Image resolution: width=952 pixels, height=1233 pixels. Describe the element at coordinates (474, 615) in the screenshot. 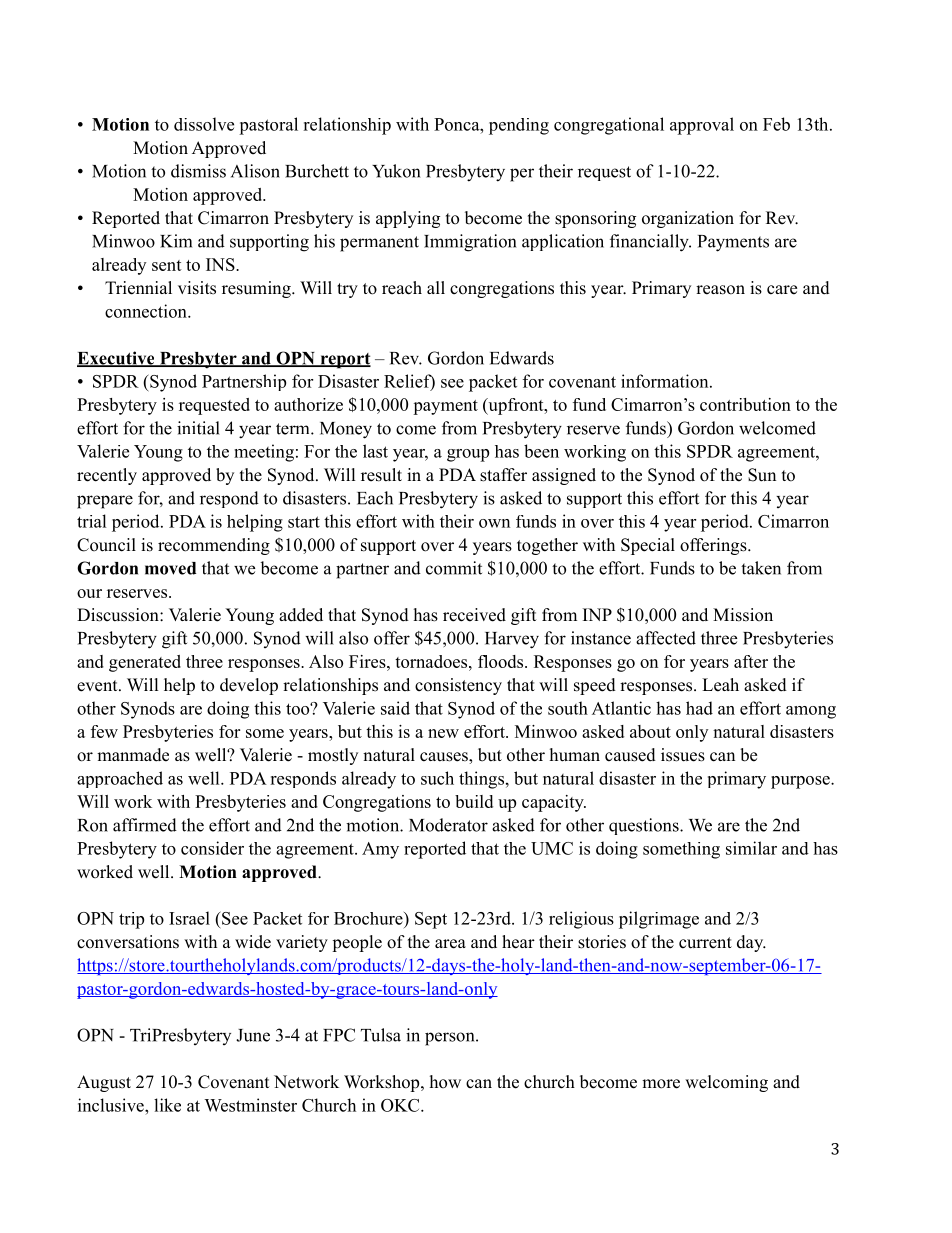

I see `received` at that location.
